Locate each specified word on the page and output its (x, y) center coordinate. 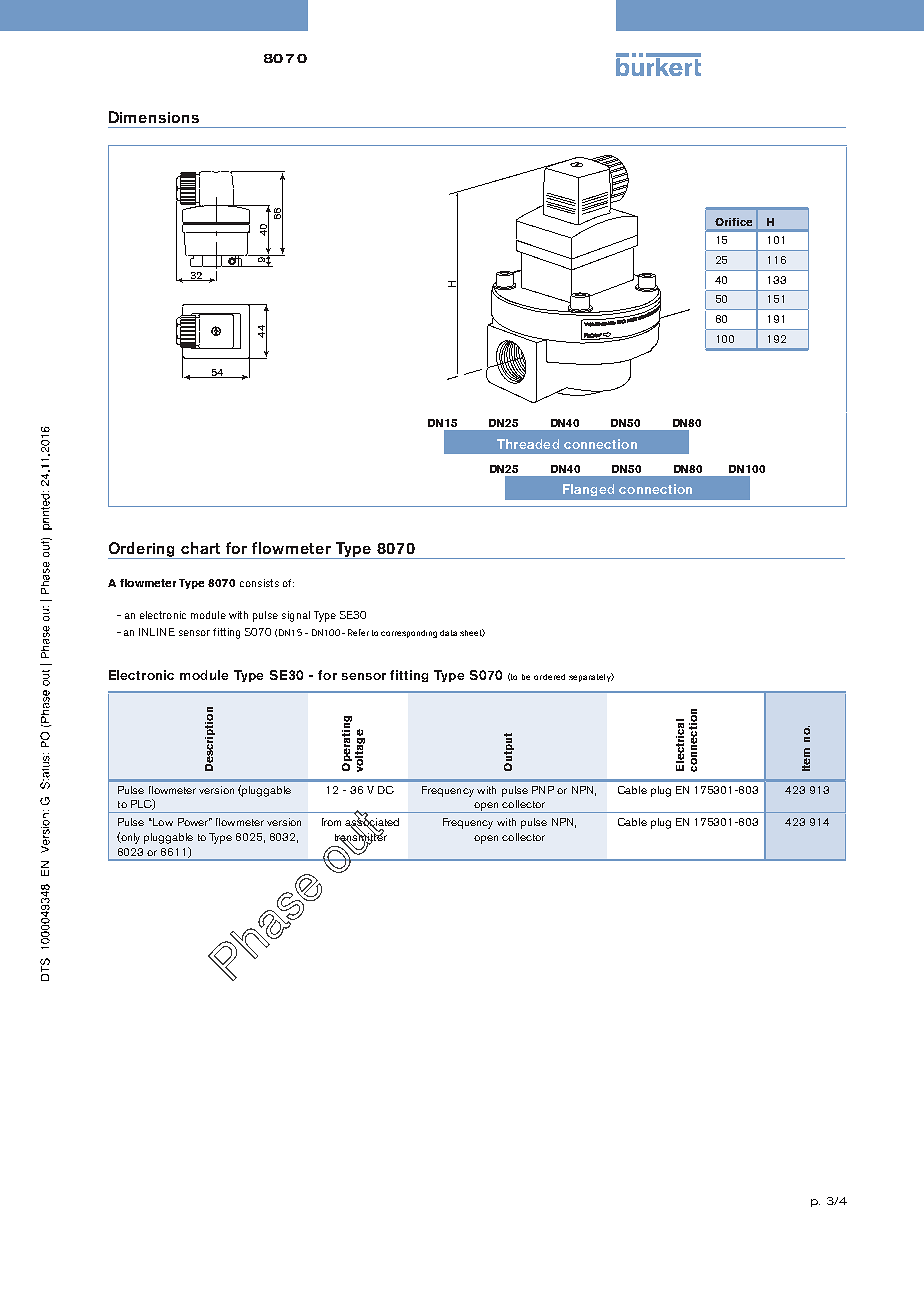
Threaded (528, 444)
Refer (358, 632)
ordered (549, 677)
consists (259, 583)
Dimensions (154, 117)
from (331, 822)
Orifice (733, 222)
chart (200, 548)
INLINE (157, 632)
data (448, 633)
